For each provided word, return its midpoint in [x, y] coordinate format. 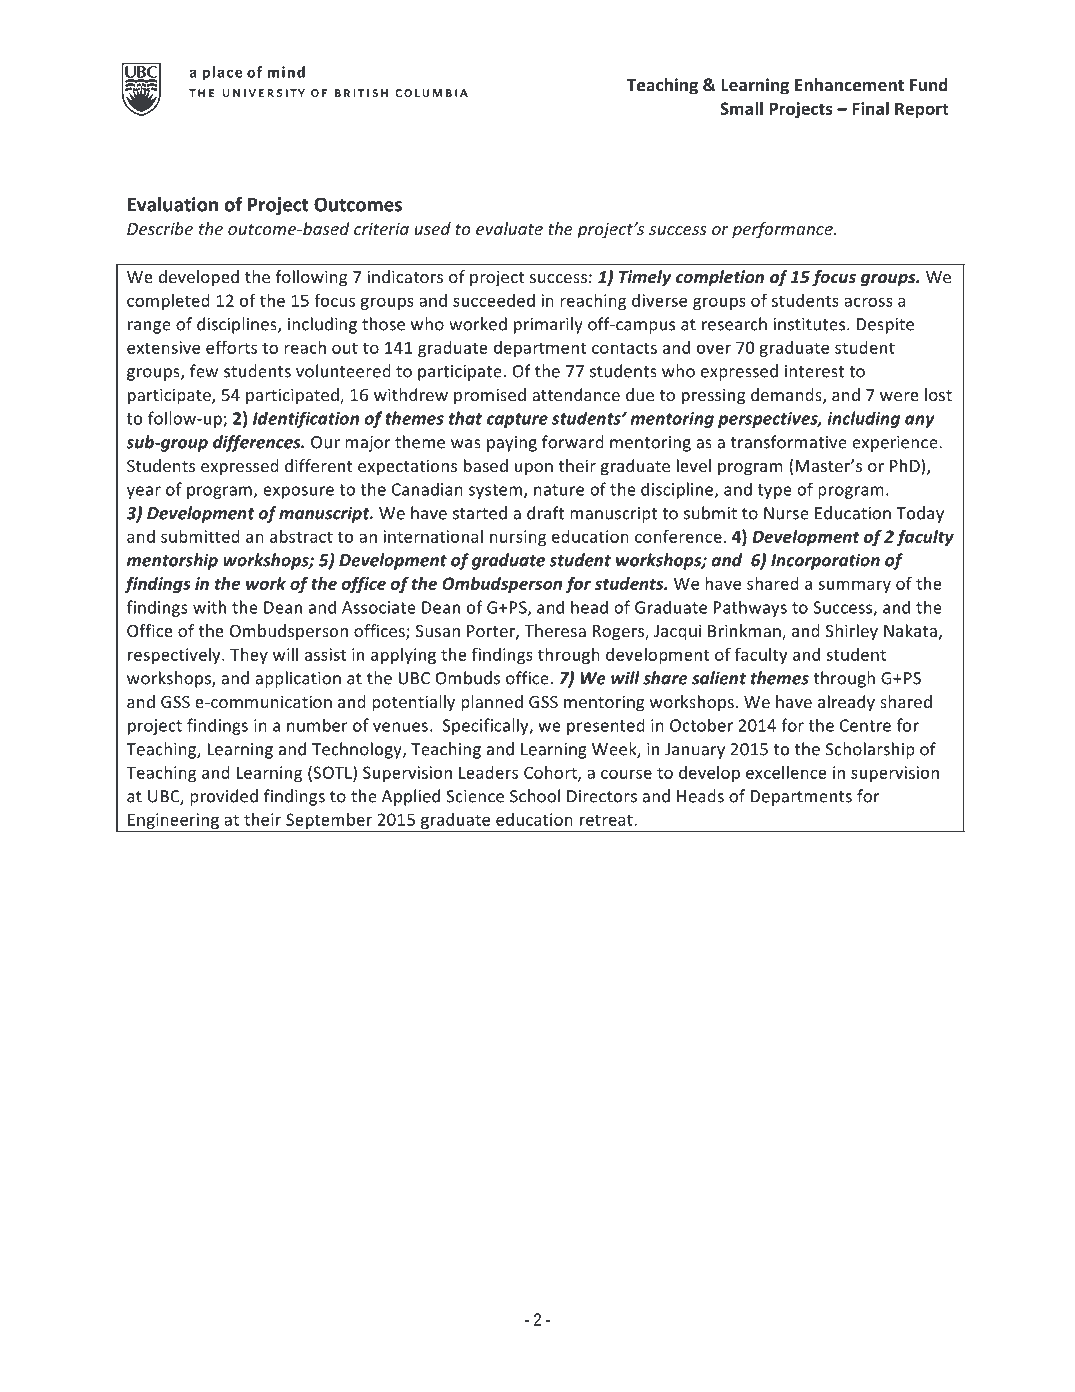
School [535, 796]
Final [871, 108]
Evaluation [173, 204]
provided [224, 797]
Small [741, 108]
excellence [786, 772]
